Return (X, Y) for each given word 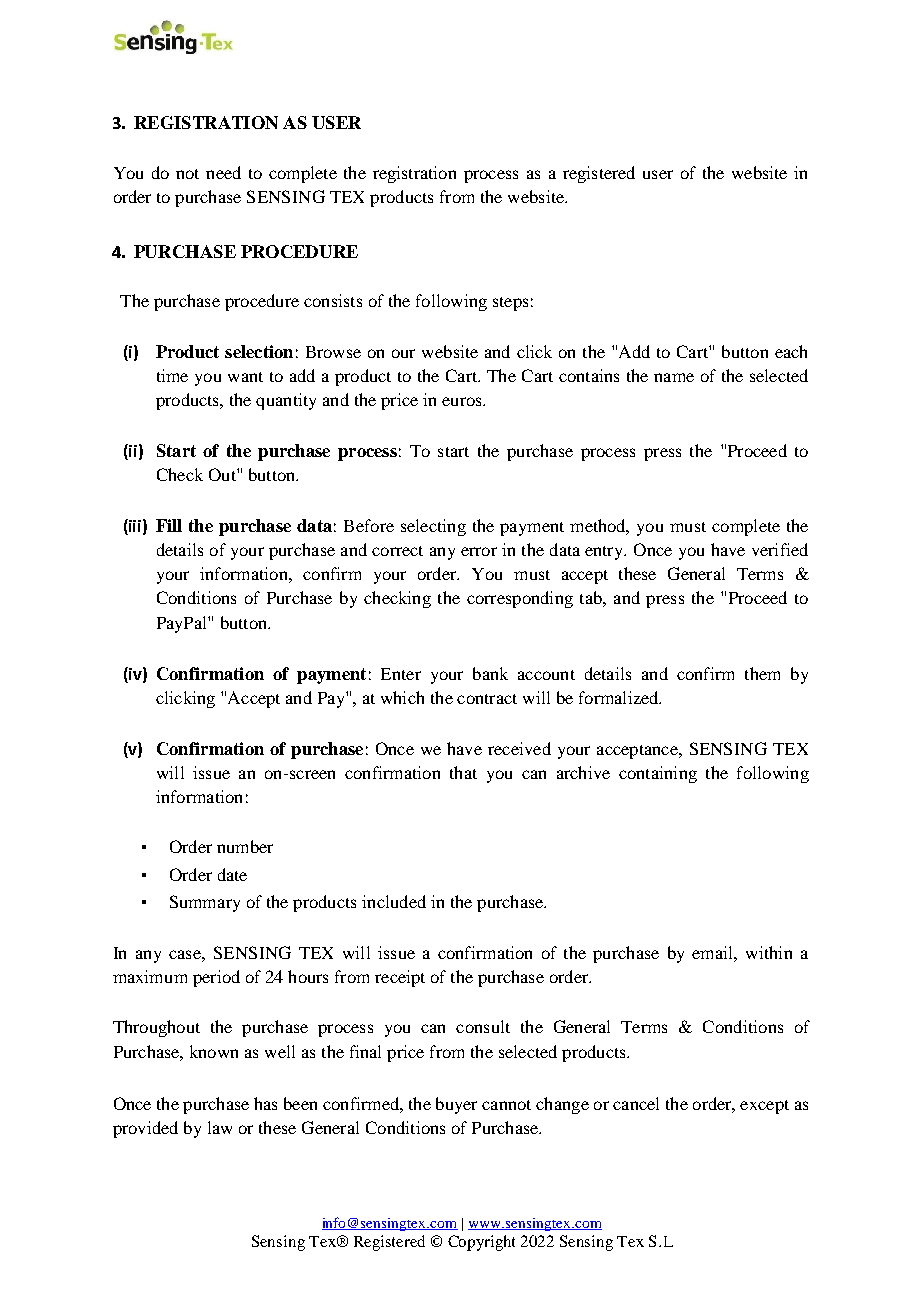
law (220, 1127)
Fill (169, 525)
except (764, 1107)
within (769, 952)
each (791, 351)
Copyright (481, 1243)
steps (510, 304)
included (394, 901)
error (479, 551)
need (223, 172)
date (232, 874)
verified (780, 549)
